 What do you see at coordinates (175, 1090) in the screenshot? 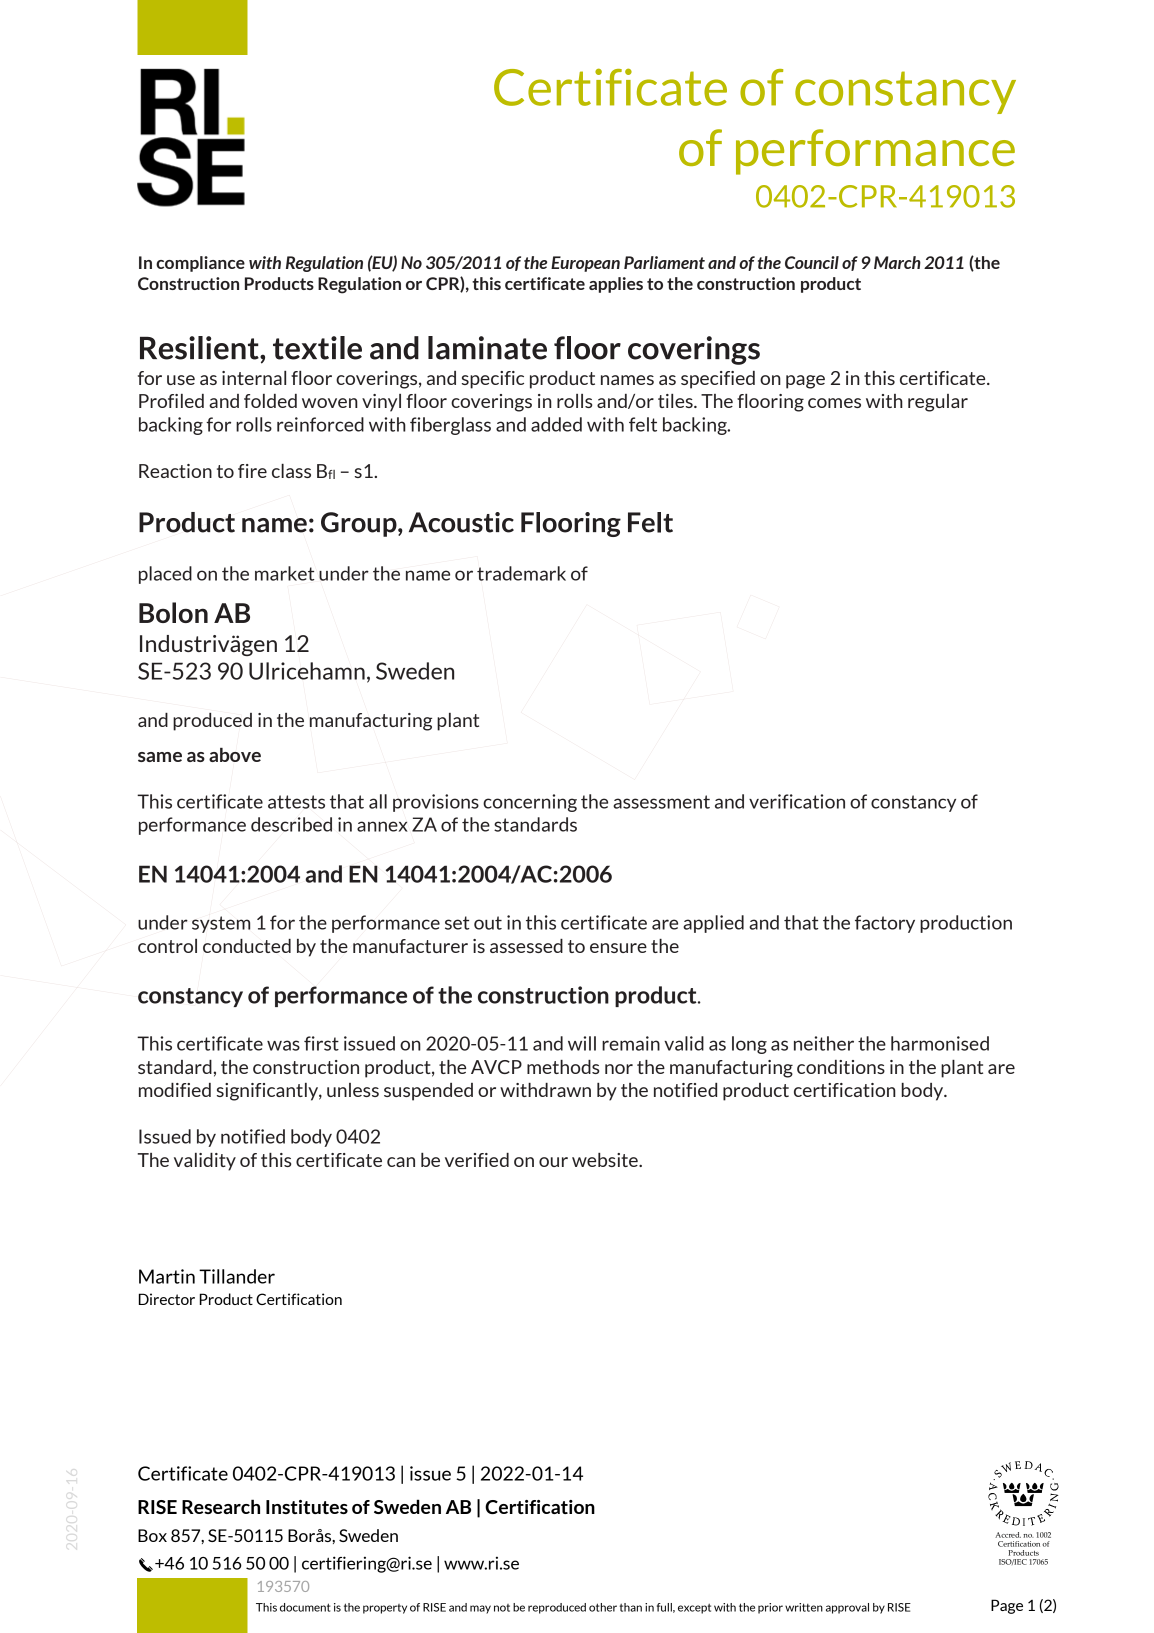
I see `modified` at bounding box center [175, 1090].
